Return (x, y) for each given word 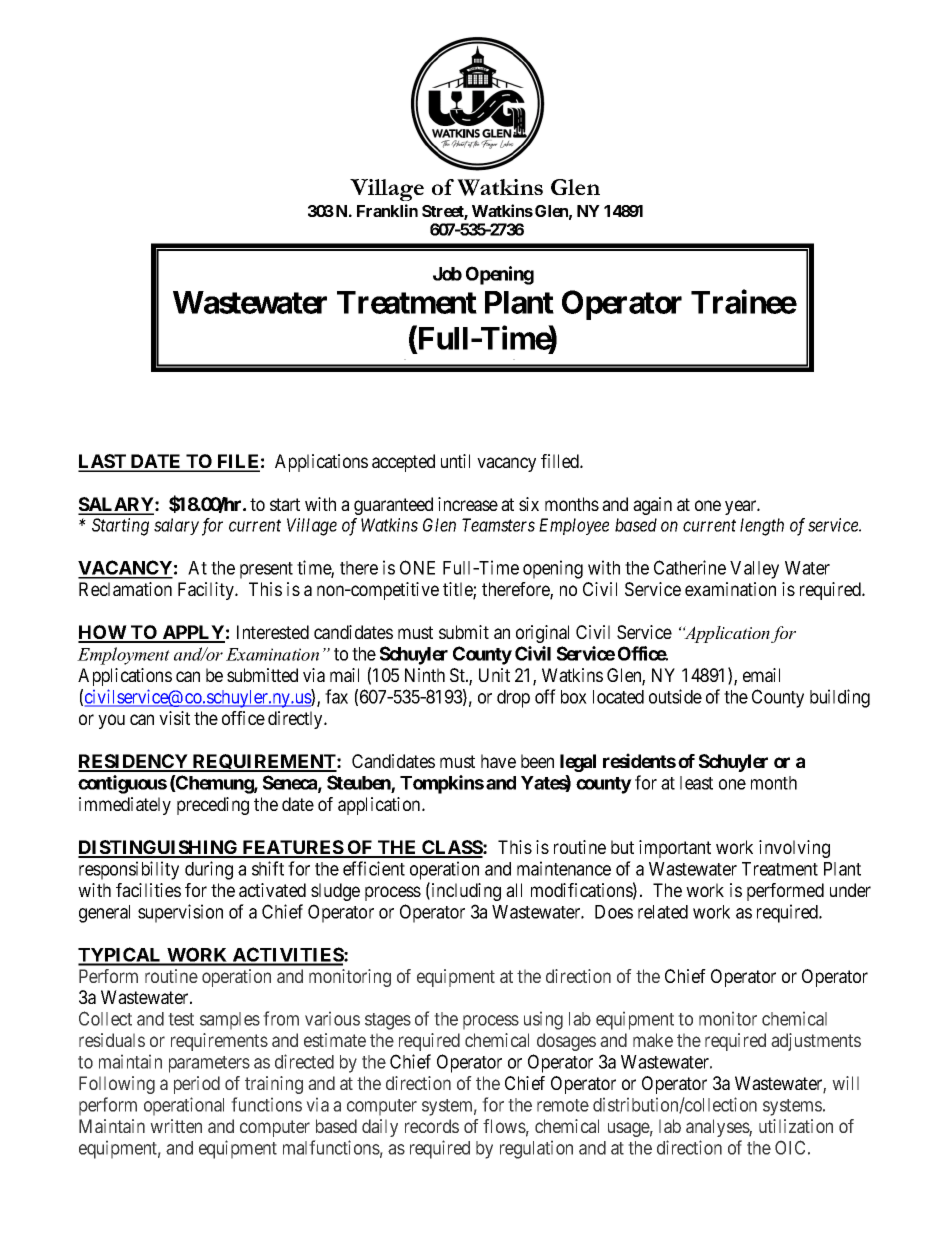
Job (447, 274)
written (176, 1126)
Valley (754, 570)
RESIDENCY (134, 762)
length (762, 527)
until (455, 461)
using (543, 1020)
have (498, 761)
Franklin (387, 210)
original (542, 634)
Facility (207, 591)
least (696, 783)
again (652, 506)
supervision (180, 913)
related (663, 912)
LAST (103, 462)
